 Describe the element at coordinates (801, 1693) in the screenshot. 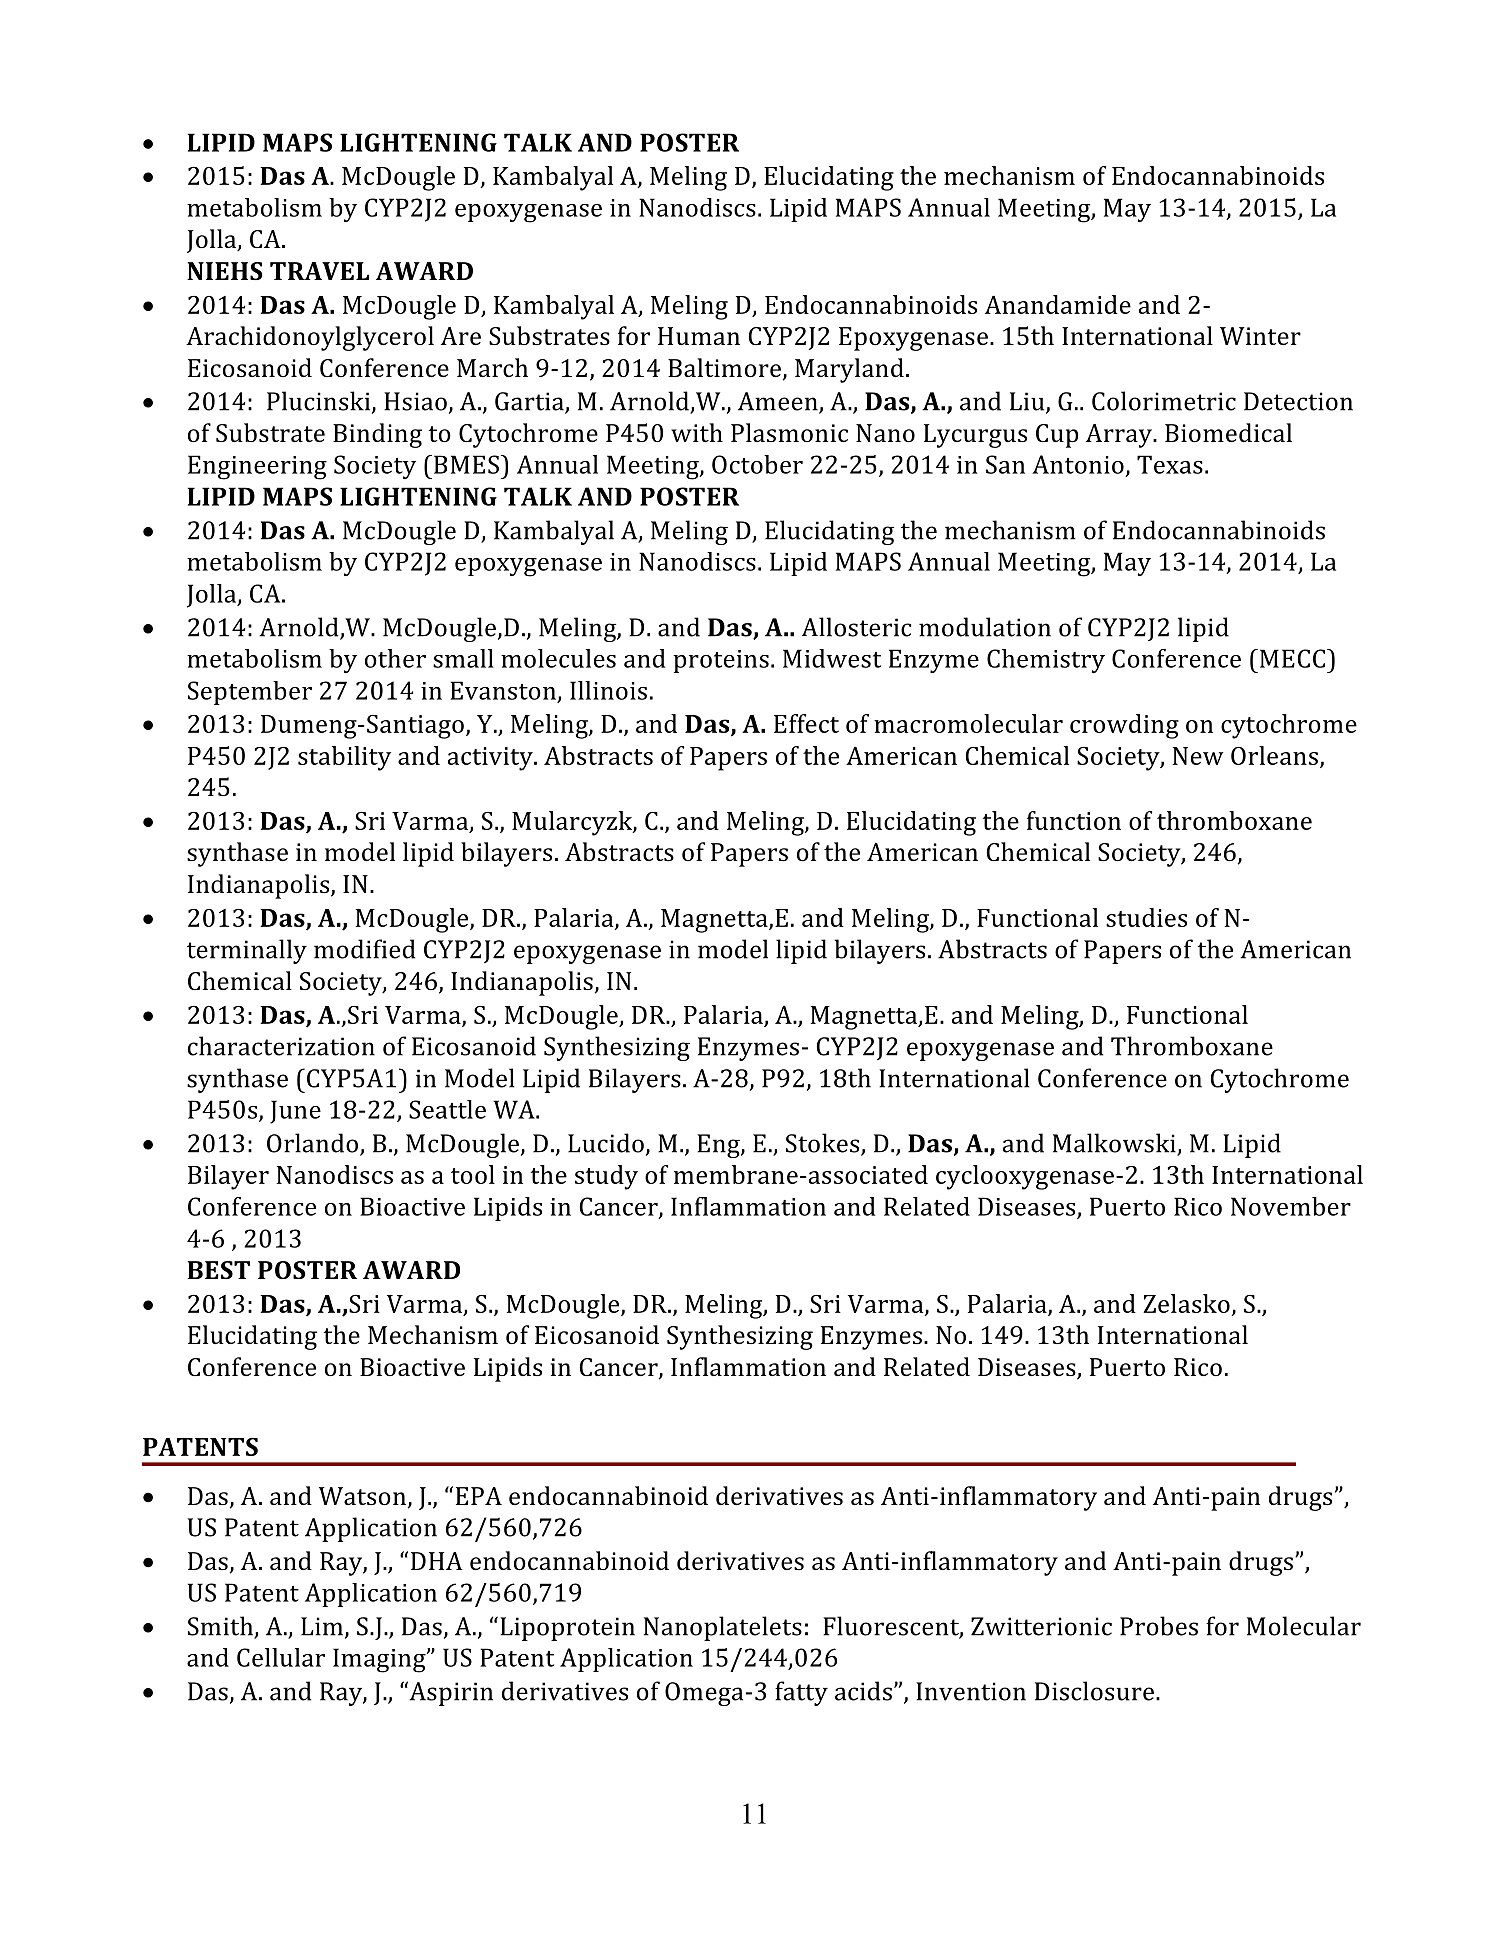

I see `fatty` at that location.
